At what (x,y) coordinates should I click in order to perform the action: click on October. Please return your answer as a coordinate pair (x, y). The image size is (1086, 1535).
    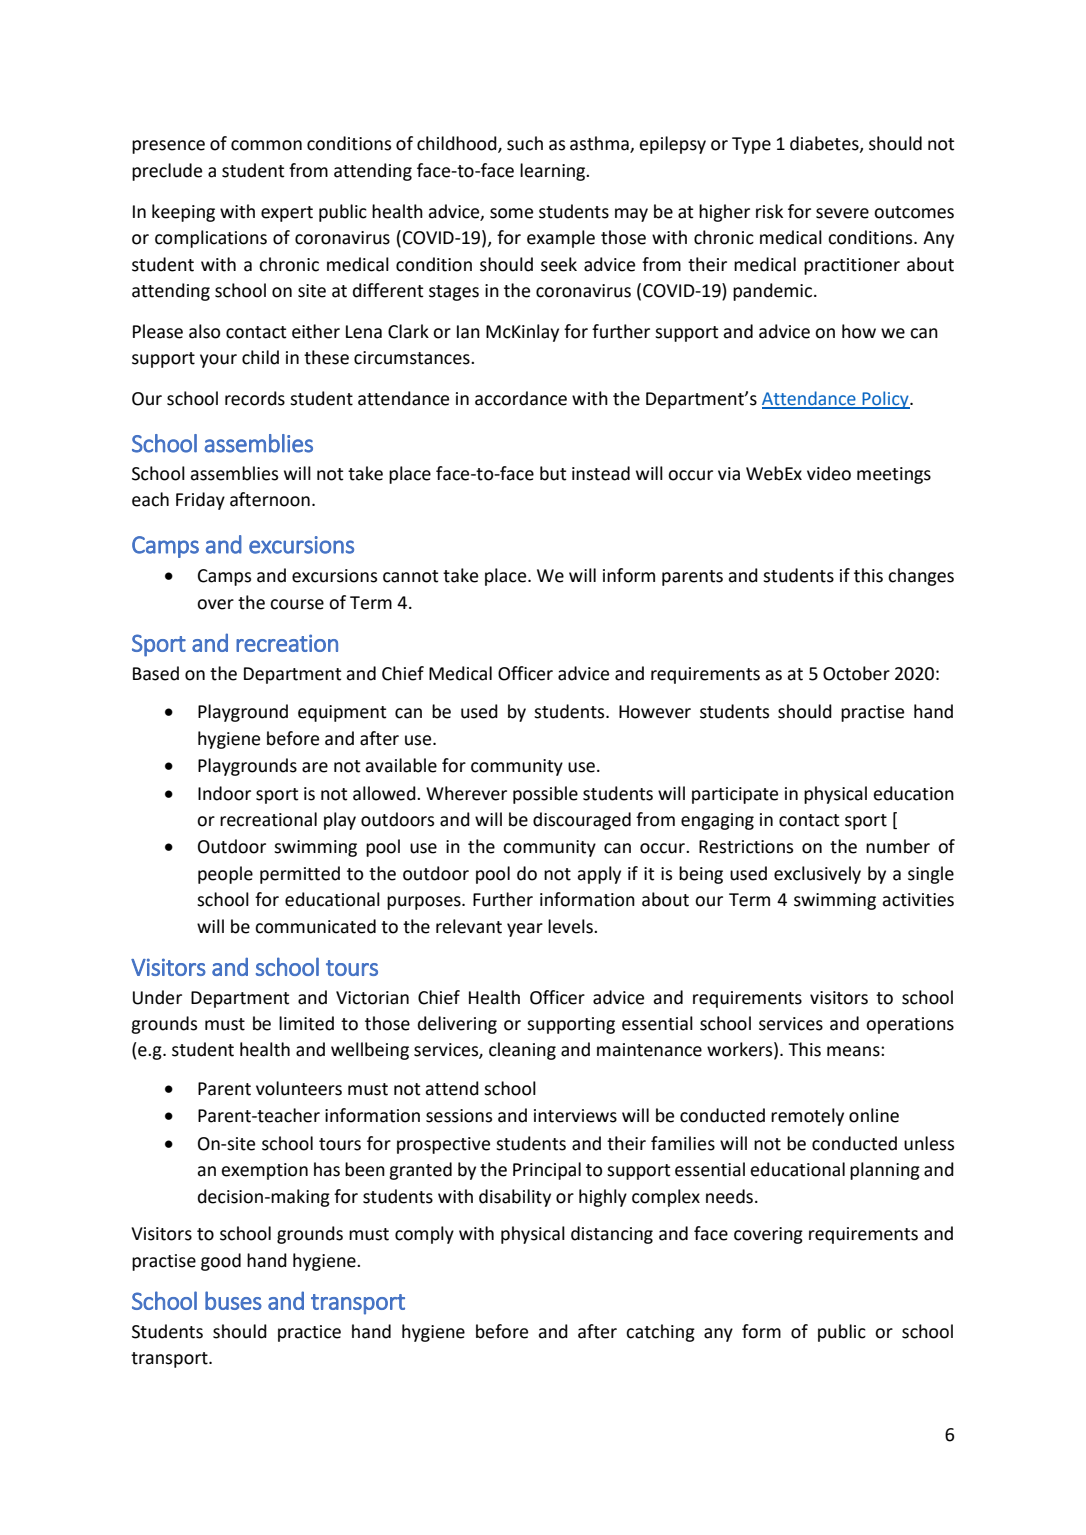
    Looking at the image, I should click on (856, 673).
